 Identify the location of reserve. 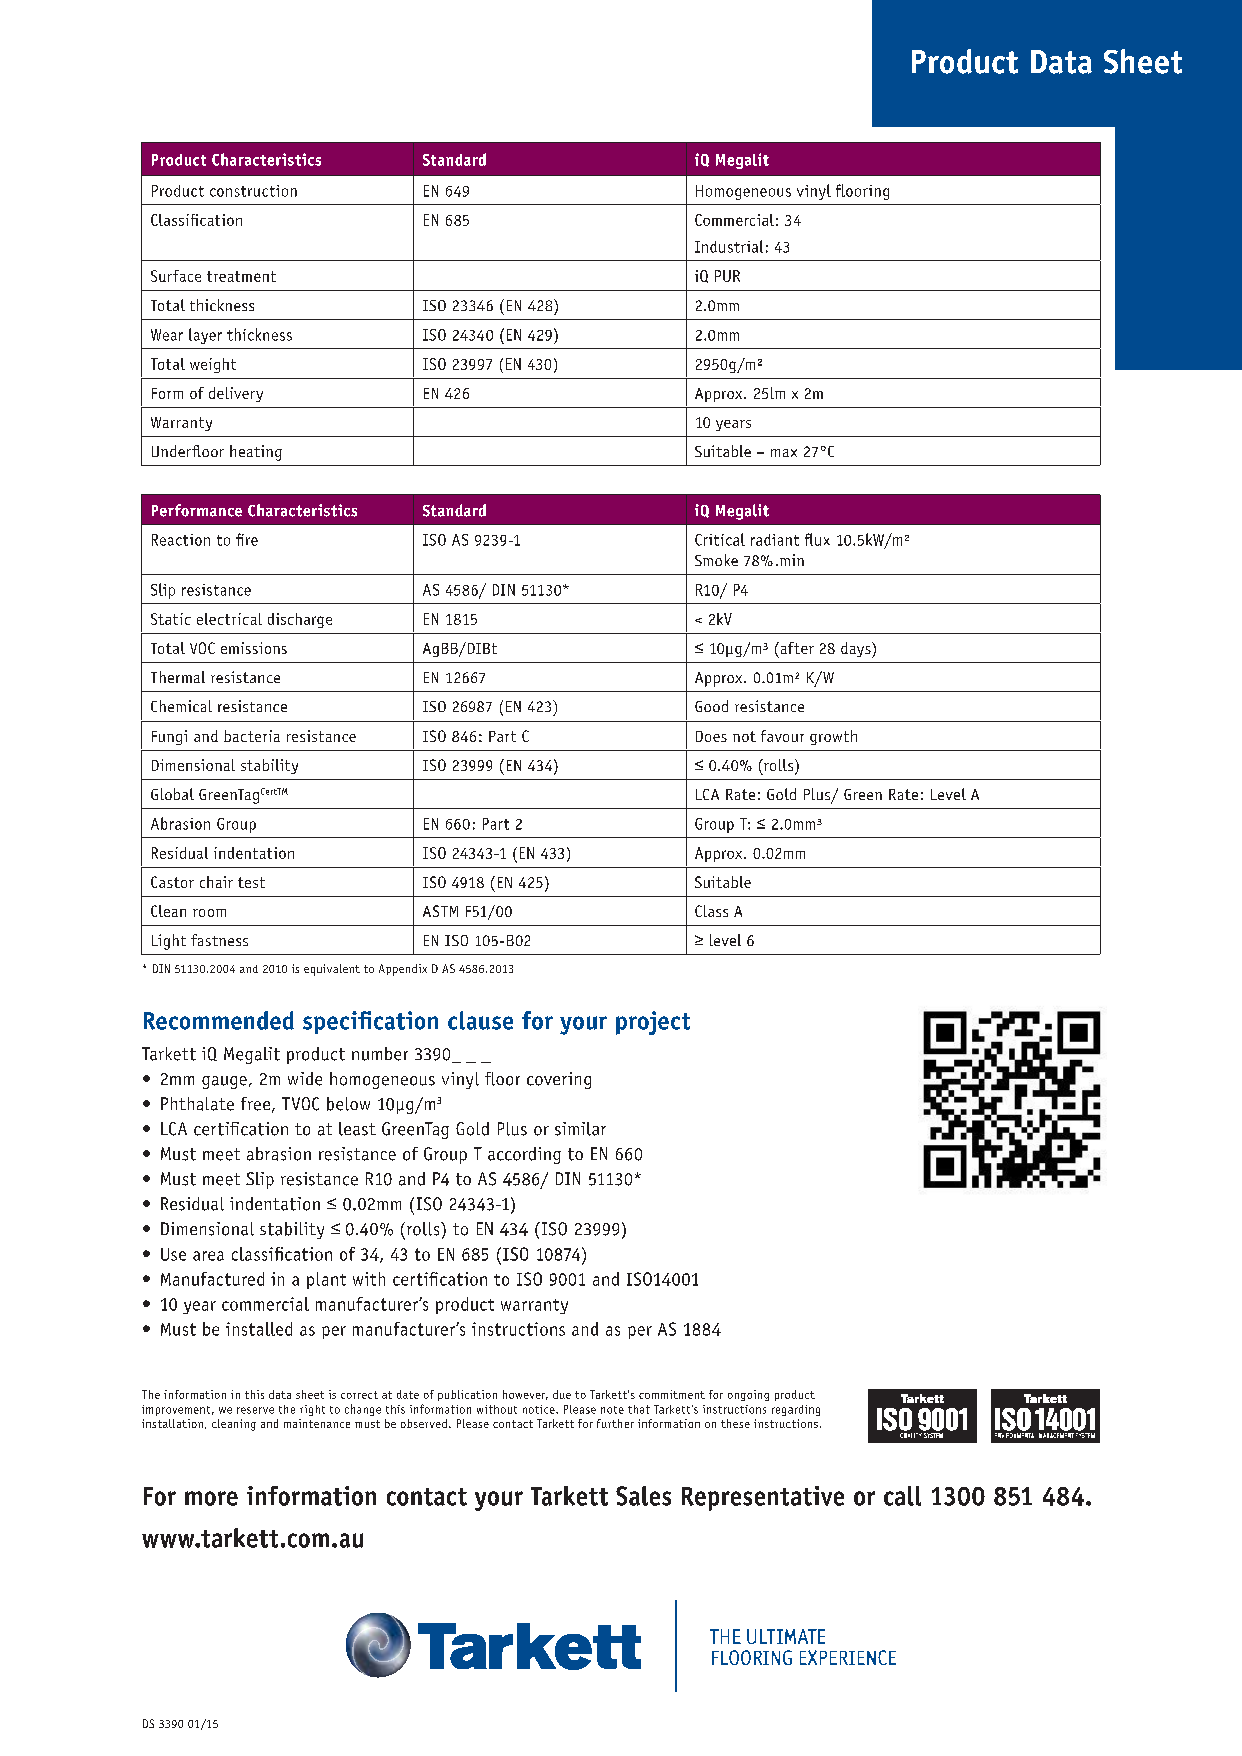
(255, 1410).
